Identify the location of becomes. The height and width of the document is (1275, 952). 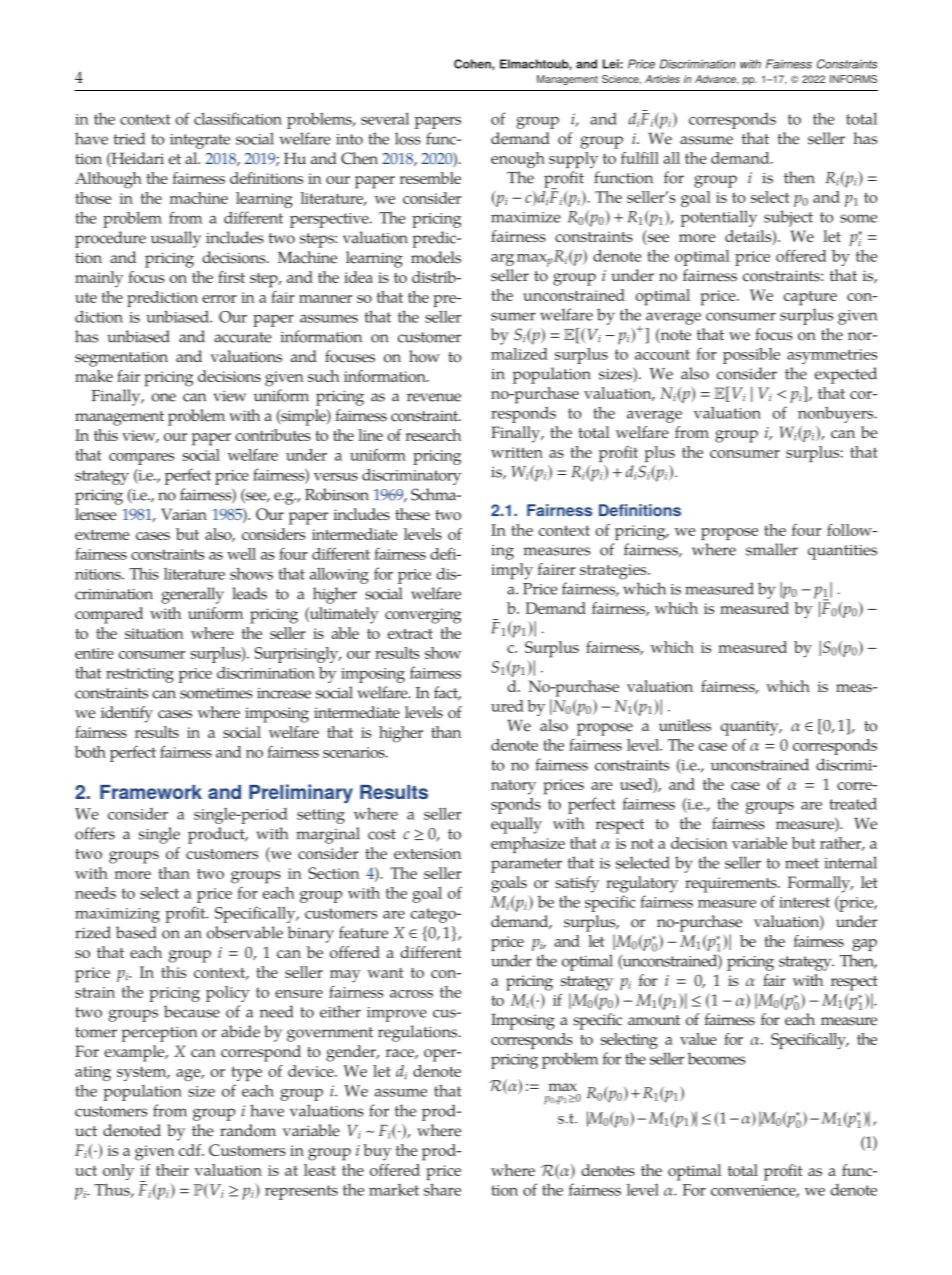
(716, 1058).
